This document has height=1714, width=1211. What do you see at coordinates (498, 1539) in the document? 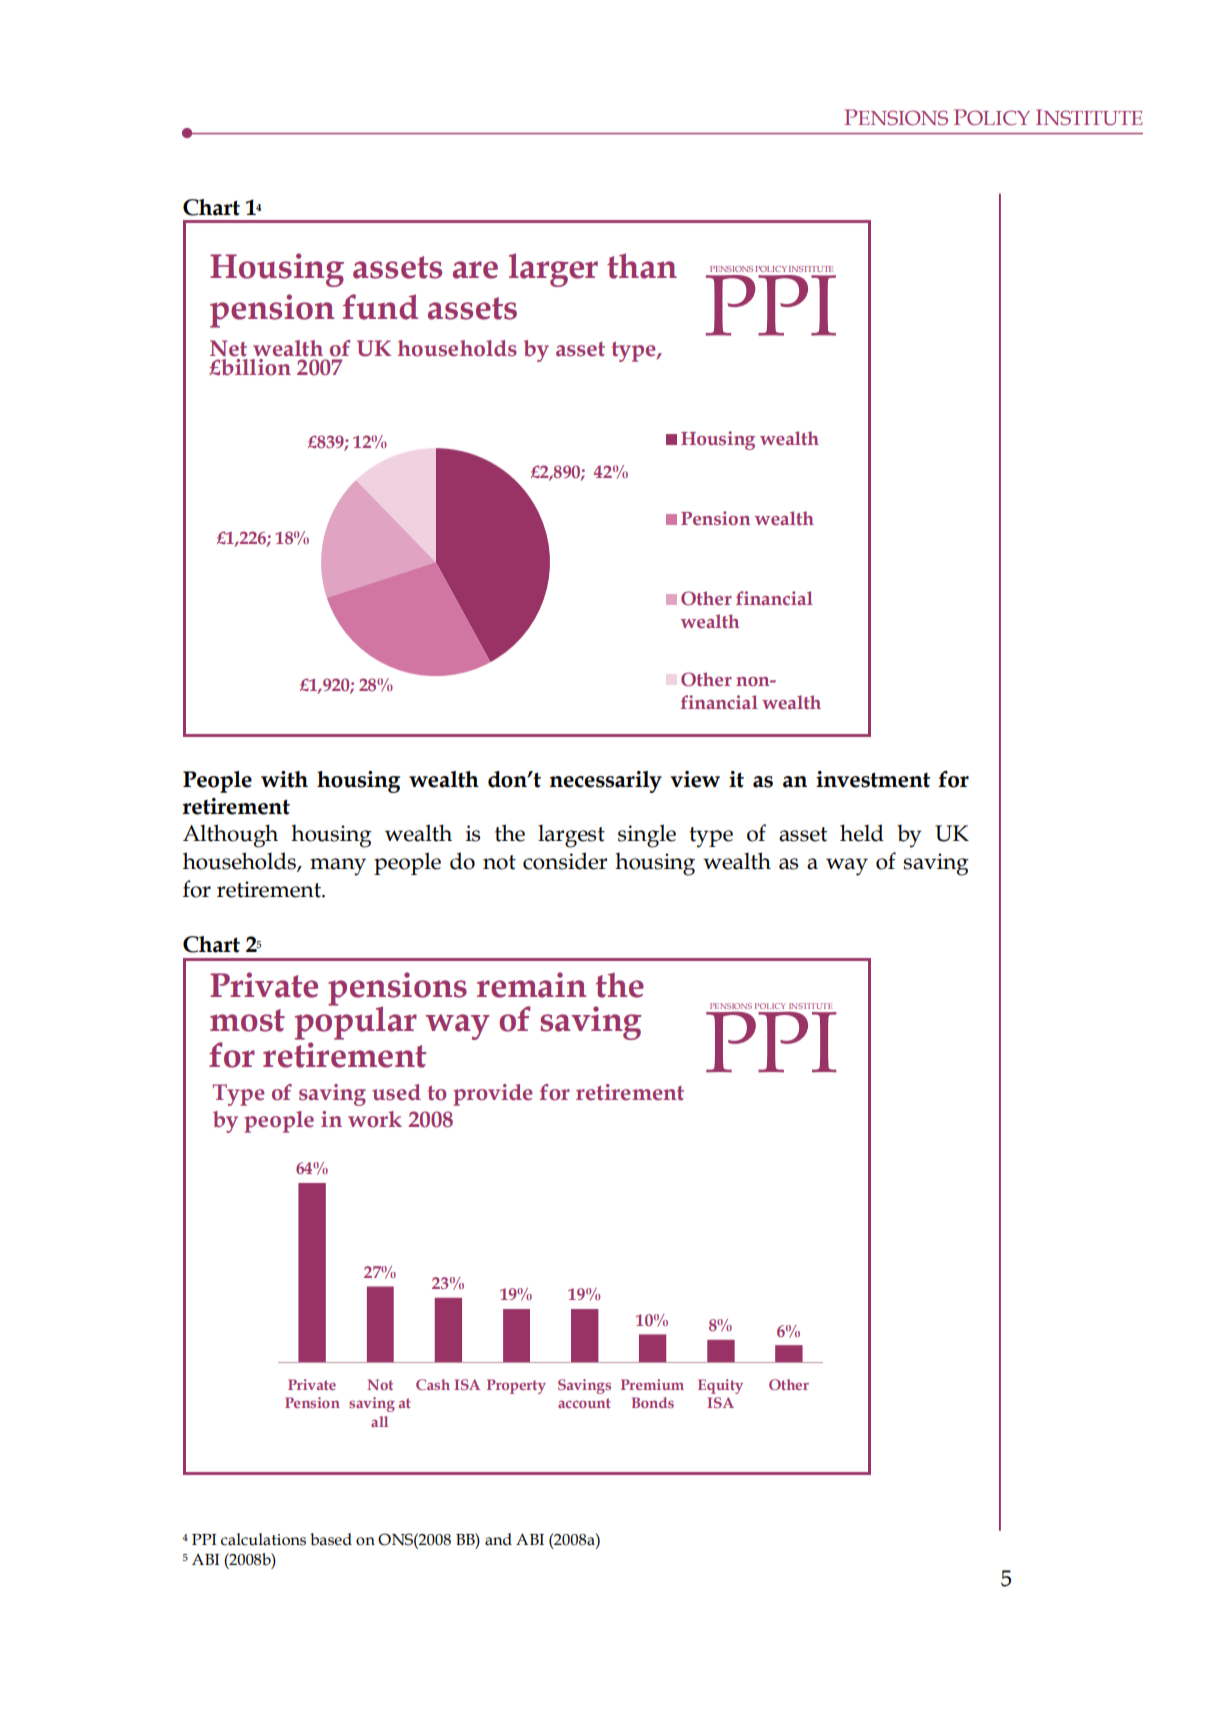
I see `and` at bounding box center [498, 1539].
